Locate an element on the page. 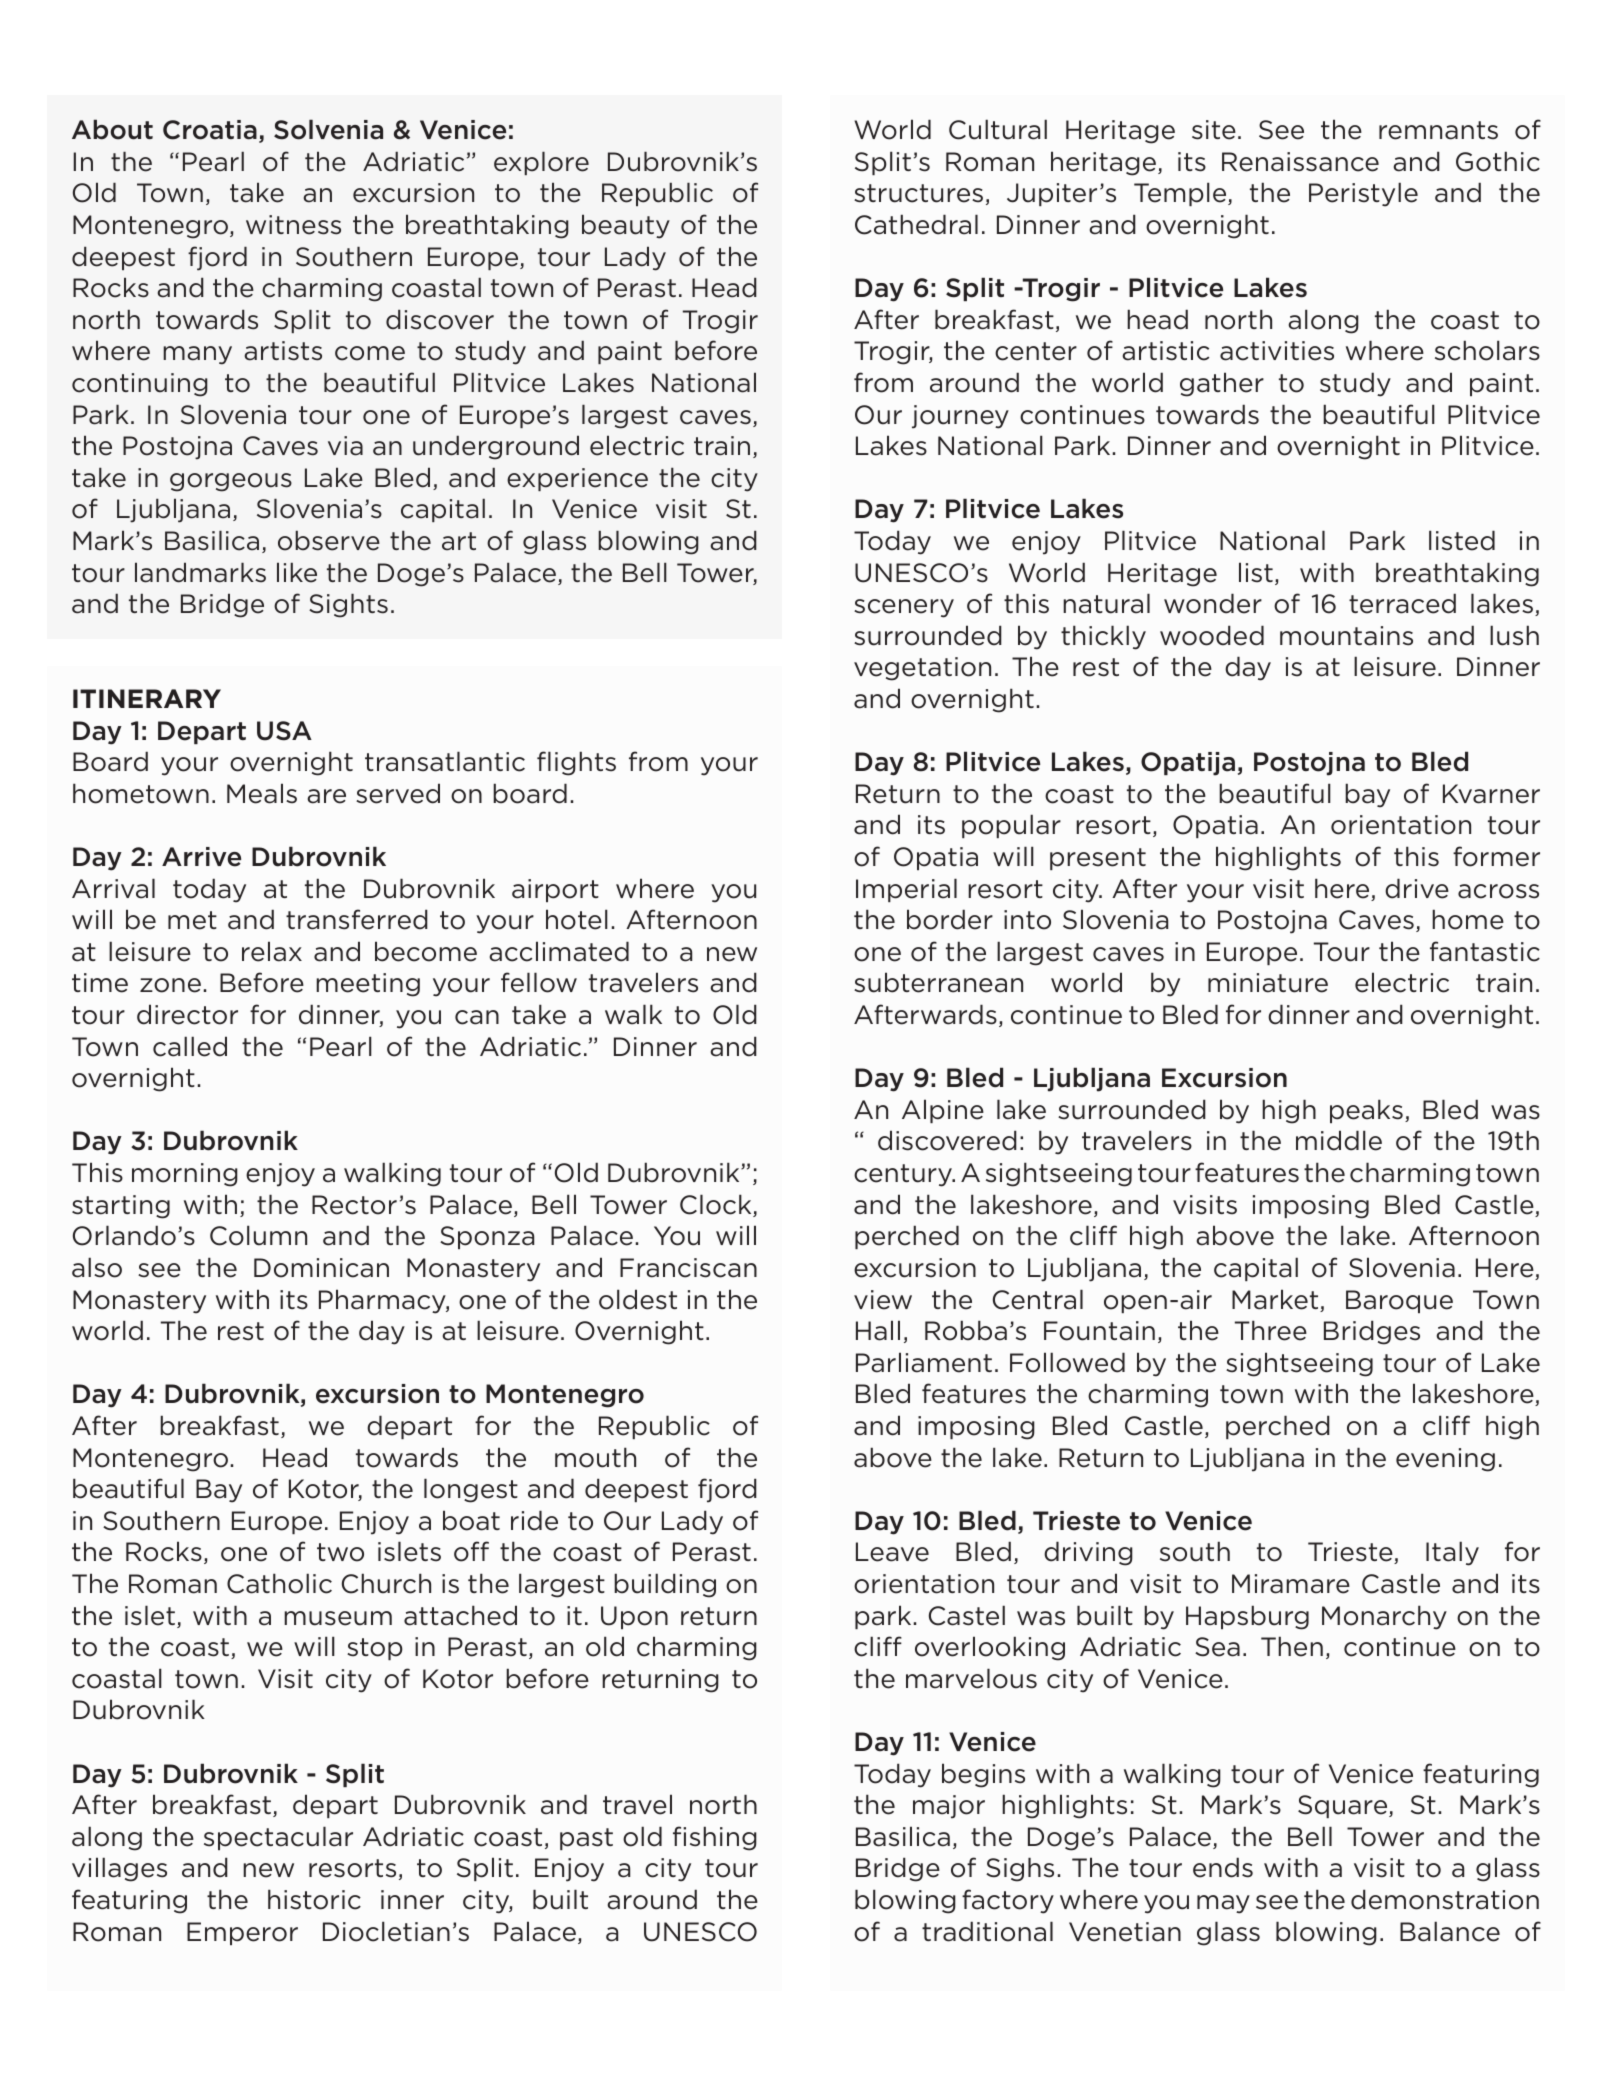 The height and width of the image is (2086, 1612). historic is located at coordinates (314, 1899).
